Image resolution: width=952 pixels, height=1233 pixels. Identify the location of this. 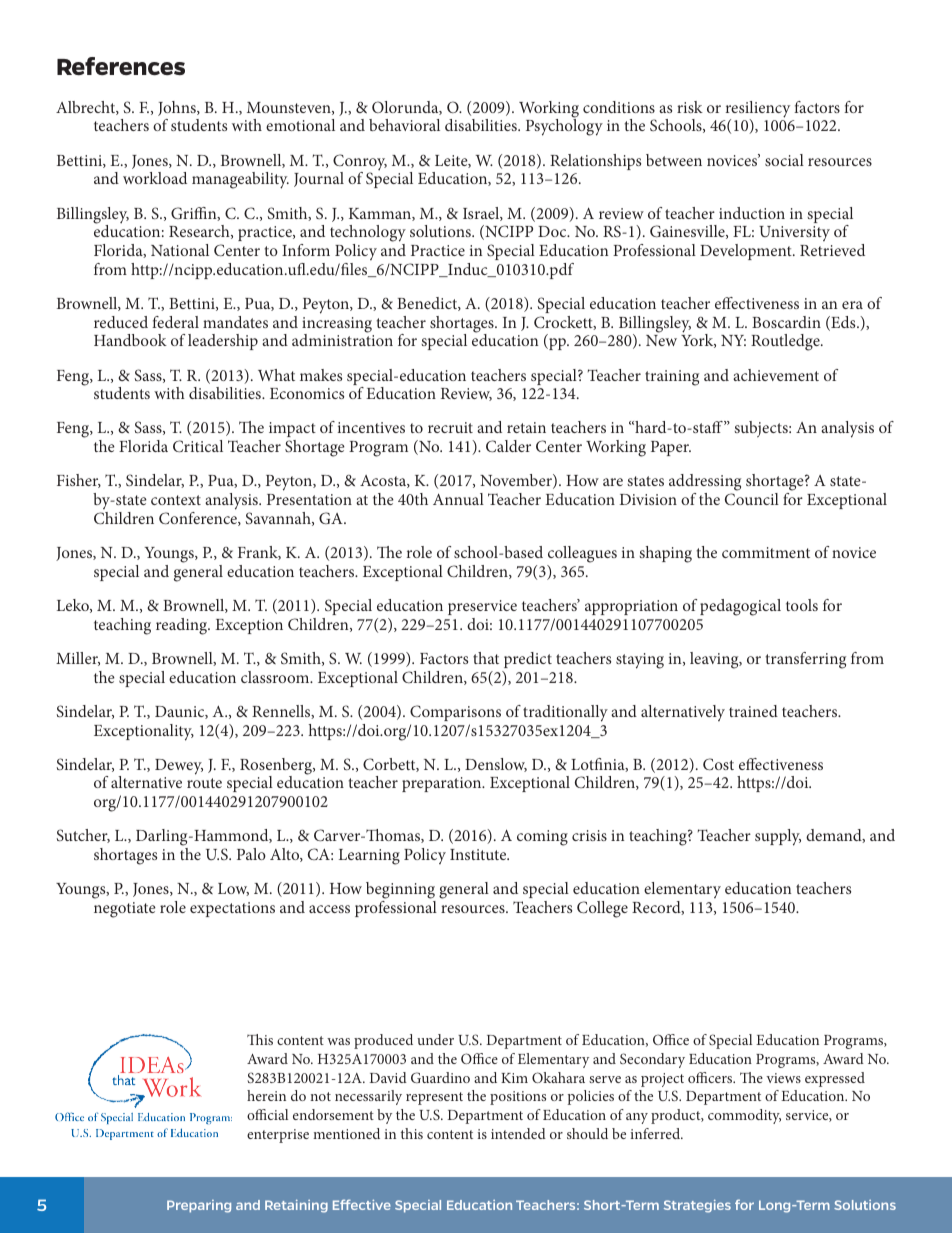
(412, 1133).
